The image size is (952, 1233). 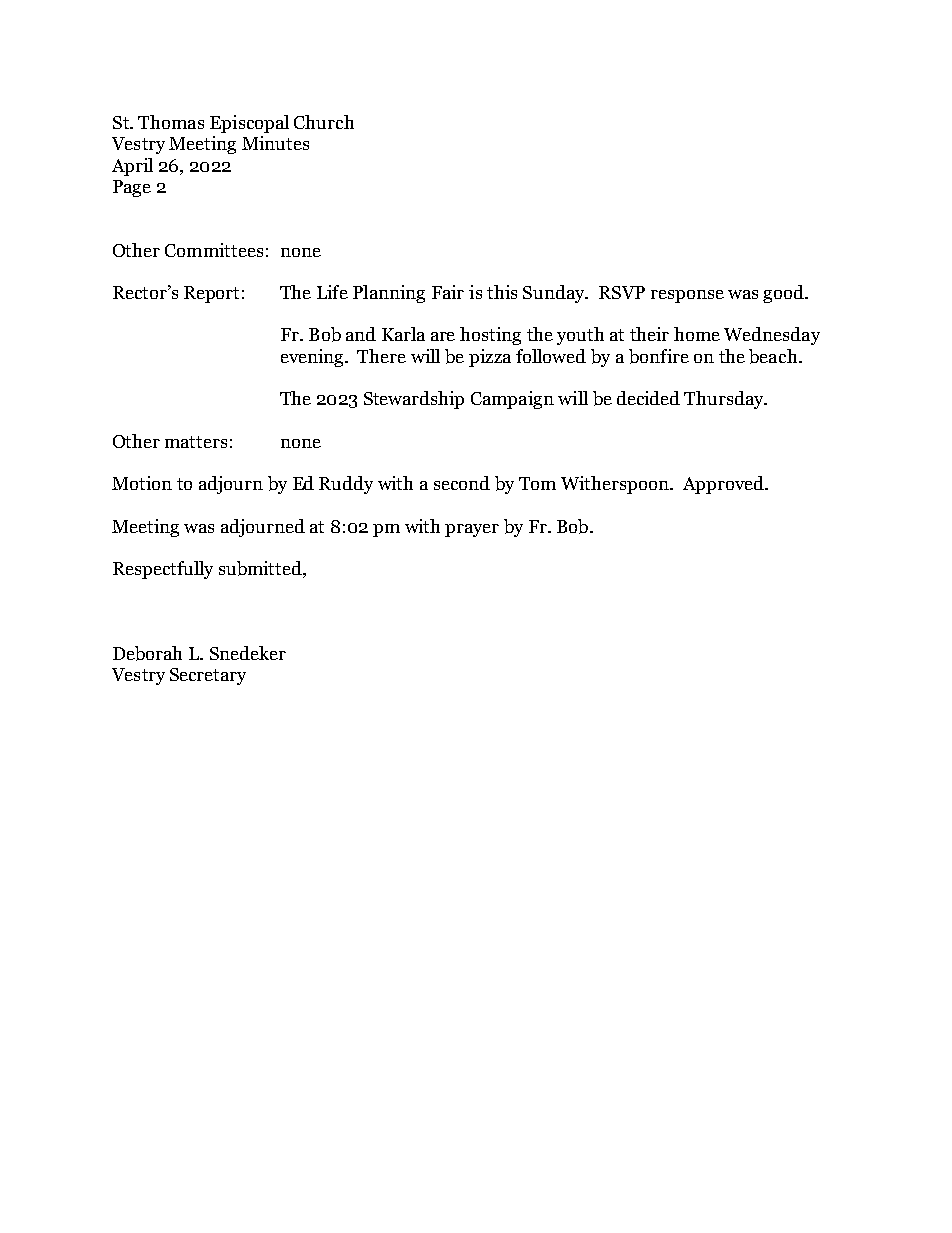 What do you see at coordinates (472, 530) in the image?
I see `prayer` at bounding box center [472, 530].
